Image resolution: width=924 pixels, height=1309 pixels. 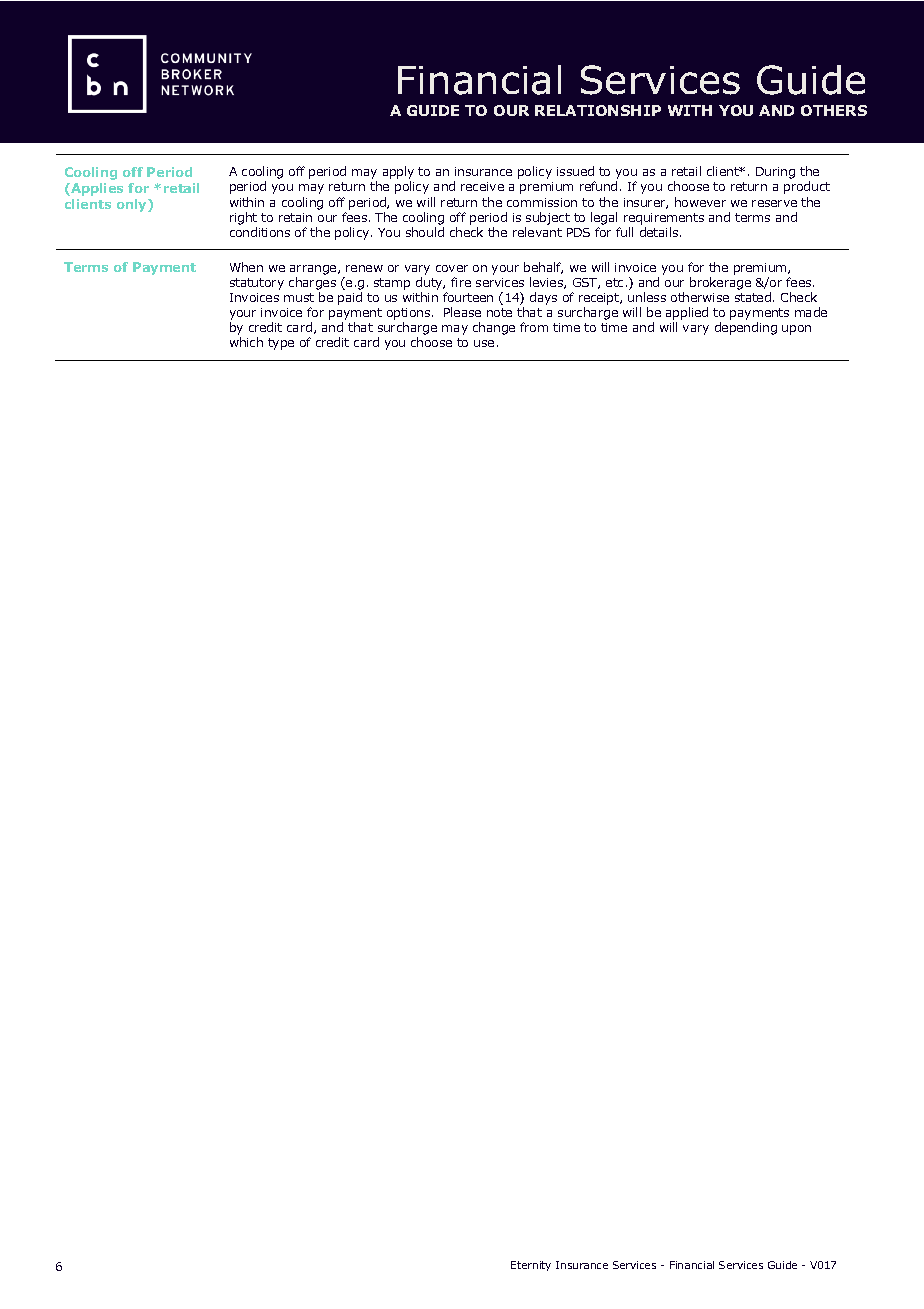 What do you see at coordinates (484, 343) in the document?
I see `use` at bounding box center [484, 343].
